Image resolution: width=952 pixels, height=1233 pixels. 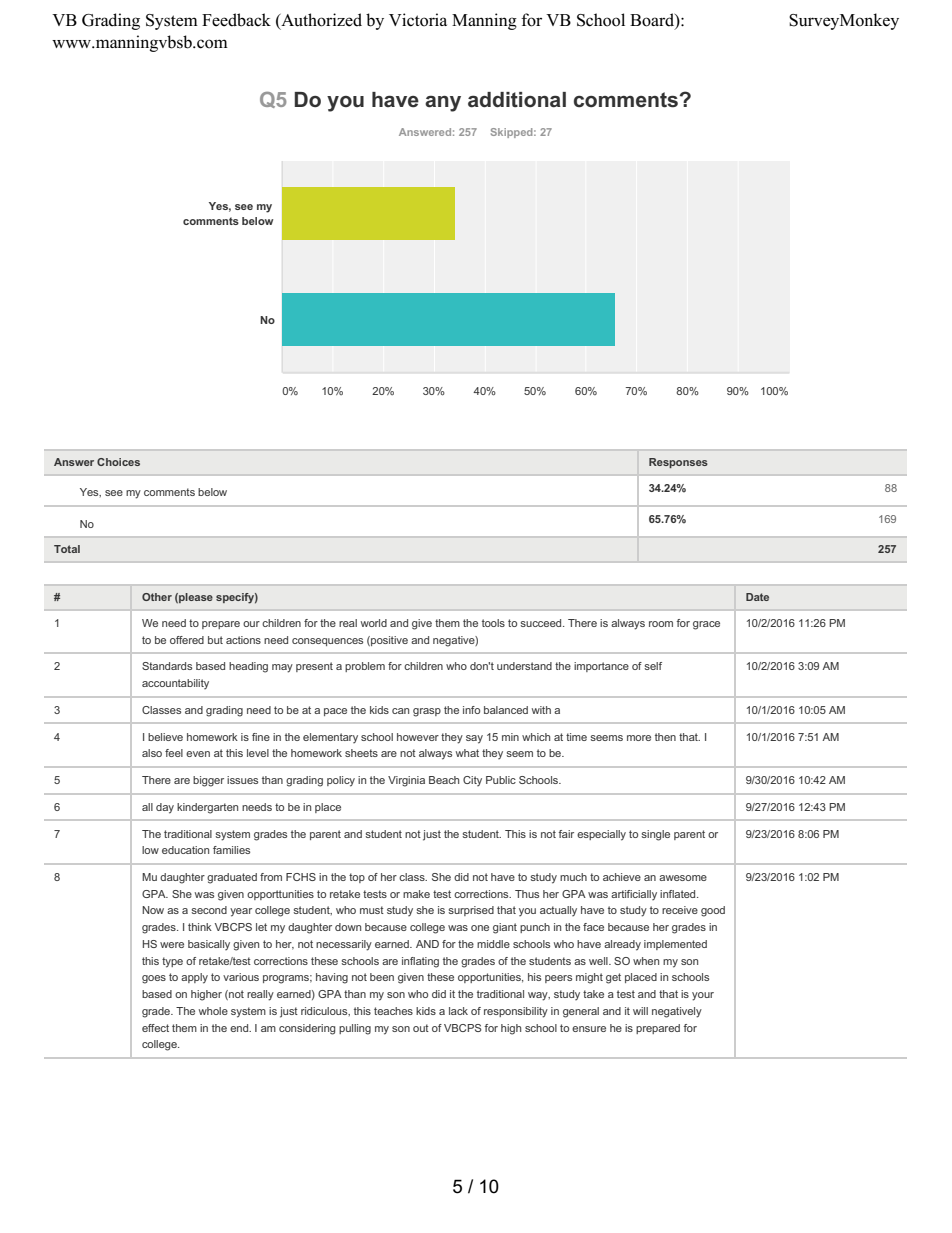 What do you see at coordinates (175, 684) in the screenshot?
I see `accountability` at bounding box center [175, 684].
